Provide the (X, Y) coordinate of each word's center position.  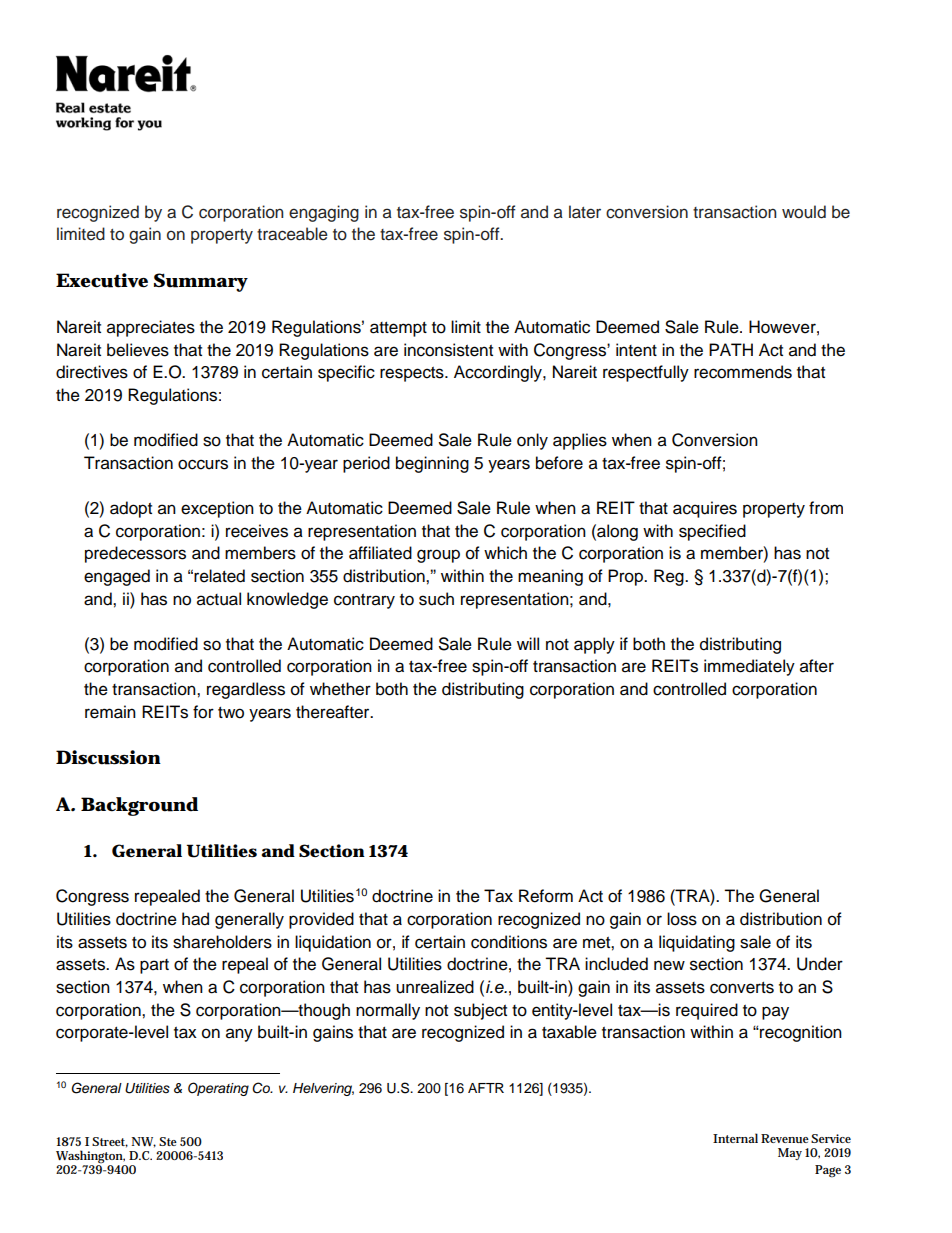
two (231, 713)
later (585, 212)
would (804, 212)
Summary (201, 282)
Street (110, 1142)
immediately (749, 667)
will (528, 643)
